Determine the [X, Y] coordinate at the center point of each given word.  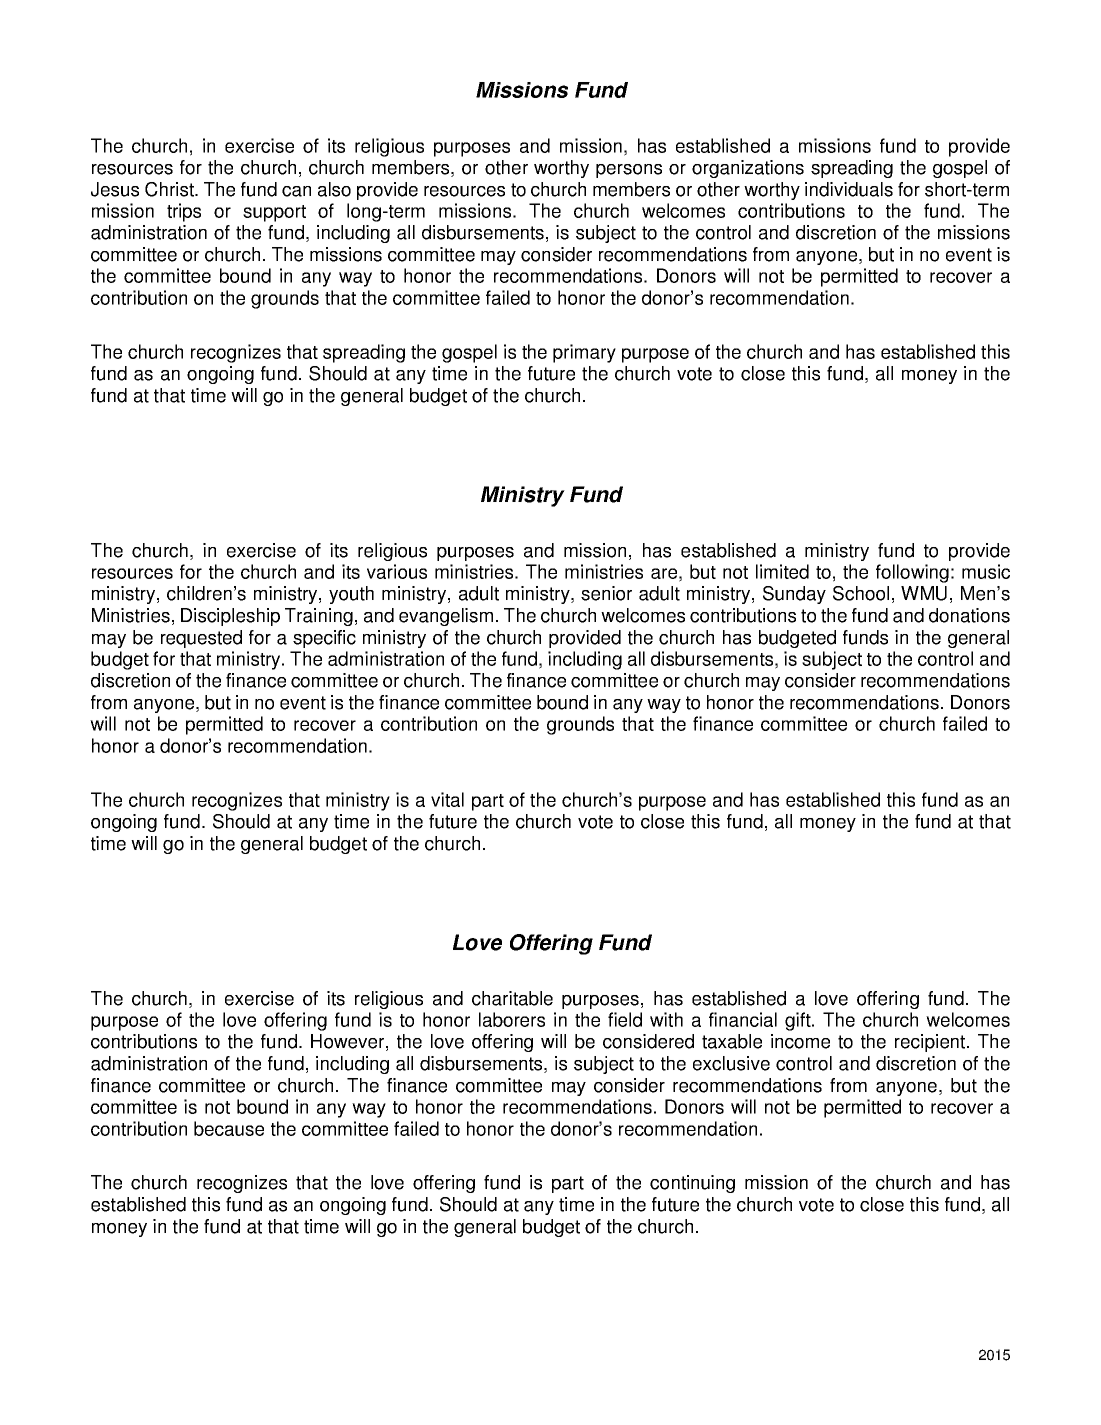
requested [201, 639]
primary [584, 353]
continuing [692, 1184]
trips [184, 212]
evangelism [446, 617]
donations [969, 615]
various [397, 571]
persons [629, 171]
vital [447, 799]
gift [799, 1021]
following [912, 573]
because [229, 1128]
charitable [512, 998]
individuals [849, 189]
